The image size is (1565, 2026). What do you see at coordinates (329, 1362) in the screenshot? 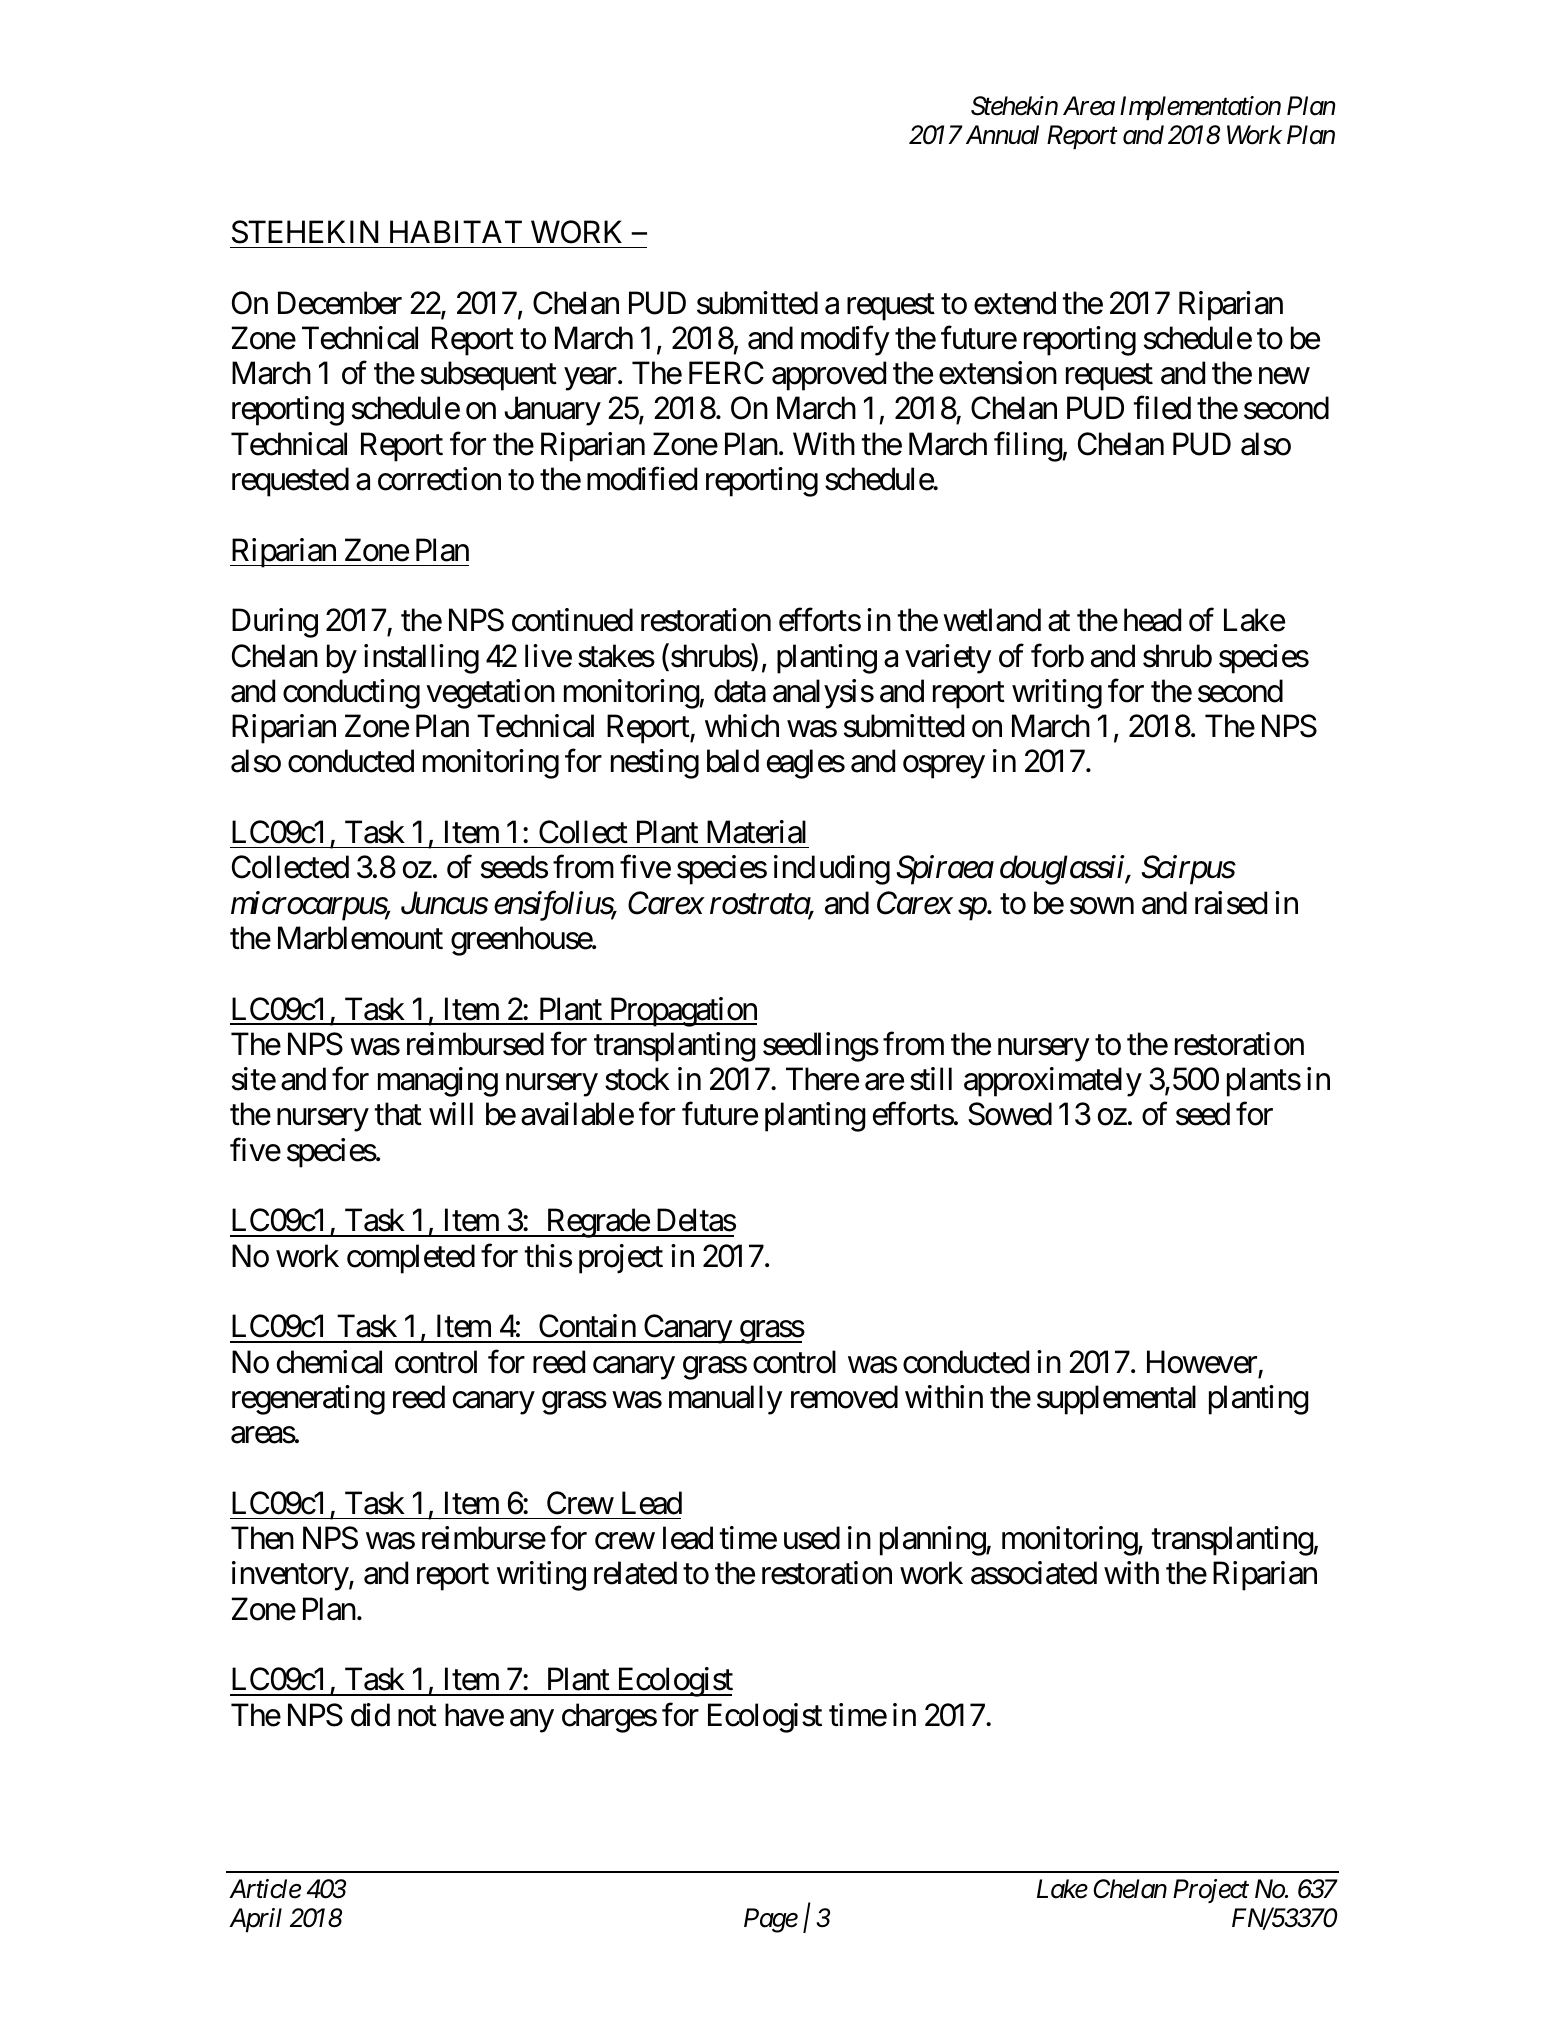
I see `chemical` at bounding box center [329, 1362].
